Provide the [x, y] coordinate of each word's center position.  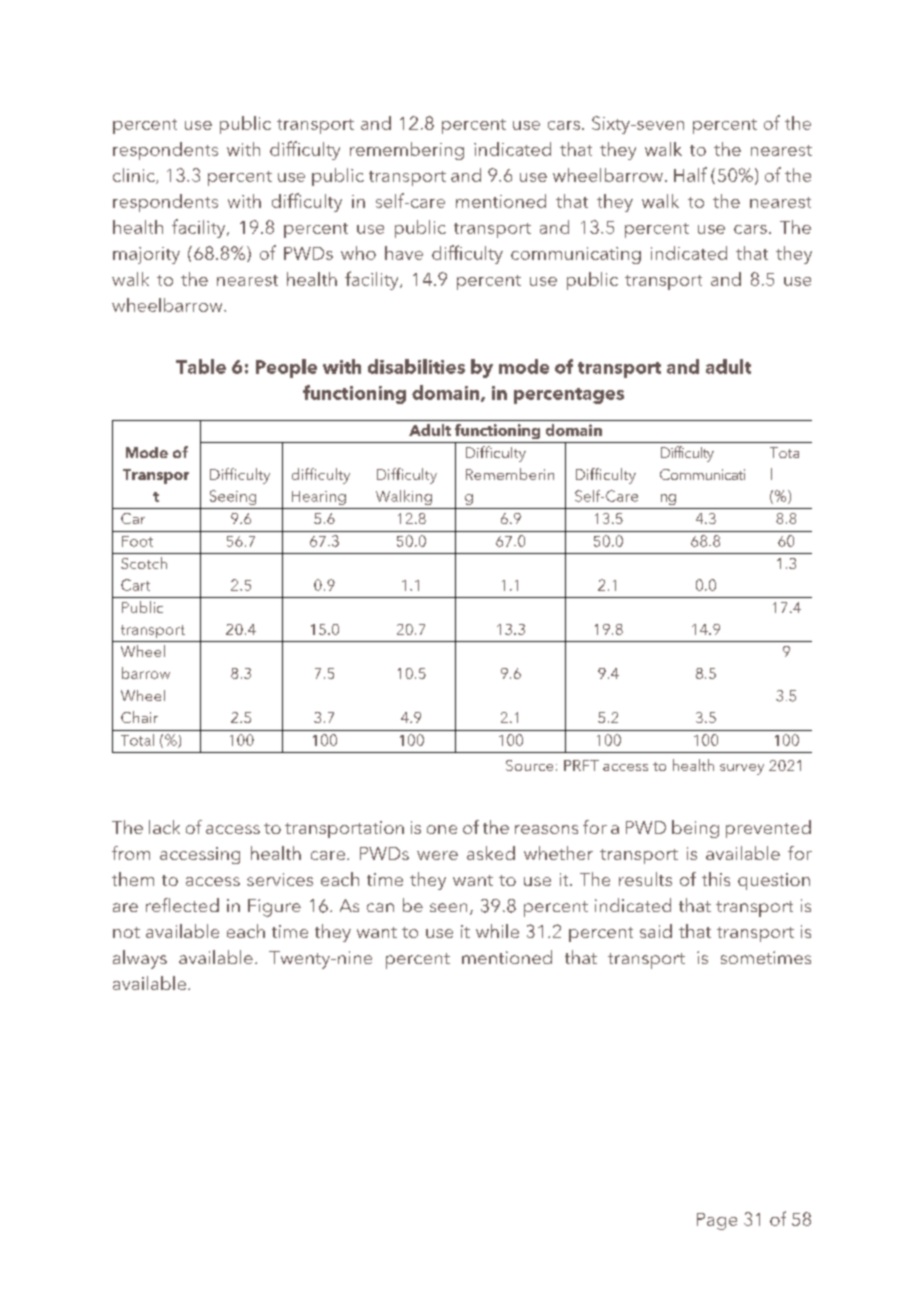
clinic [135, 176]
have [404, 253]
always [140, 959]
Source [529, 765]
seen [448, 907]
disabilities [416, 366]
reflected [182, 905]
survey [742, 769]
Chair [139, 717]
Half [690, 174]
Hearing [319, 498]
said [656, 931]
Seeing [233, 497]
